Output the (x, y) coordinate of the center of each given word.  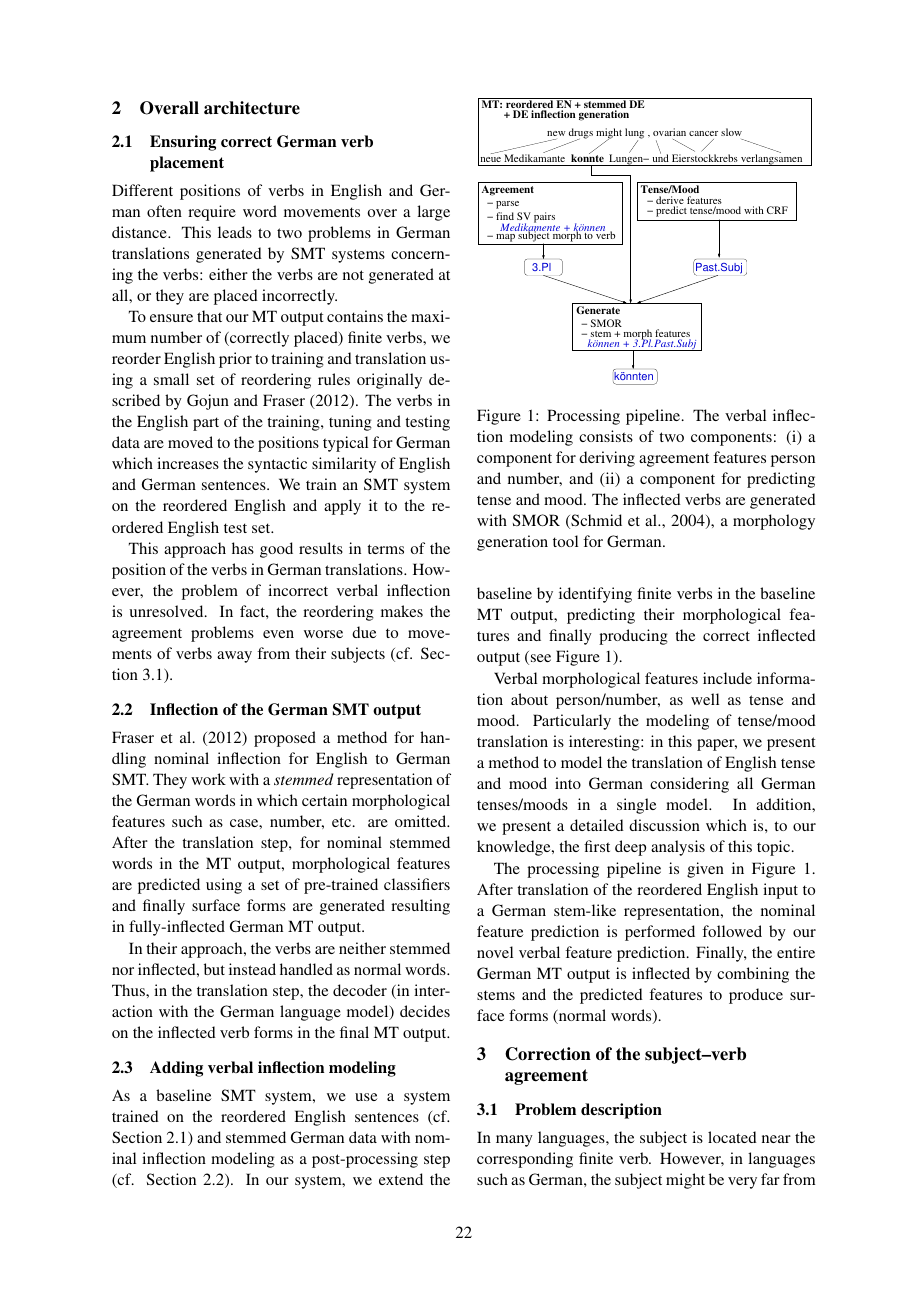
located (732, 1137)
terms (385, 549)
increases (188, 463)
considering (689, 785)
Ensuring (183, 143)
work (208, 779)
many (514, 1141)
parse (507, 205)
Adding (176, 1069)
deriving (607, 459)
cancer (703, 133)
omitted (422, 821)
